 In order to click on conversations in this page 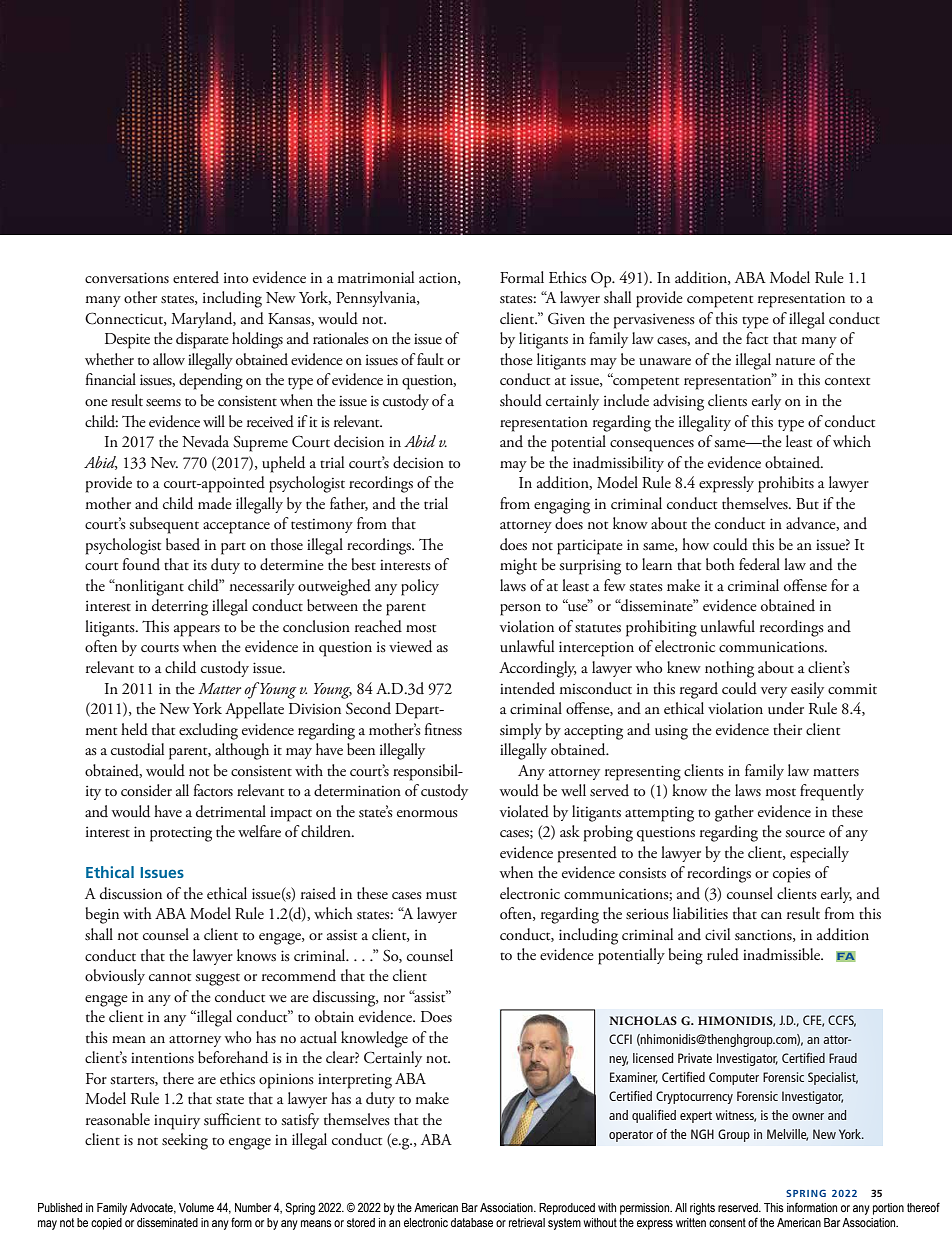, I will do `click(127, 278)`.
